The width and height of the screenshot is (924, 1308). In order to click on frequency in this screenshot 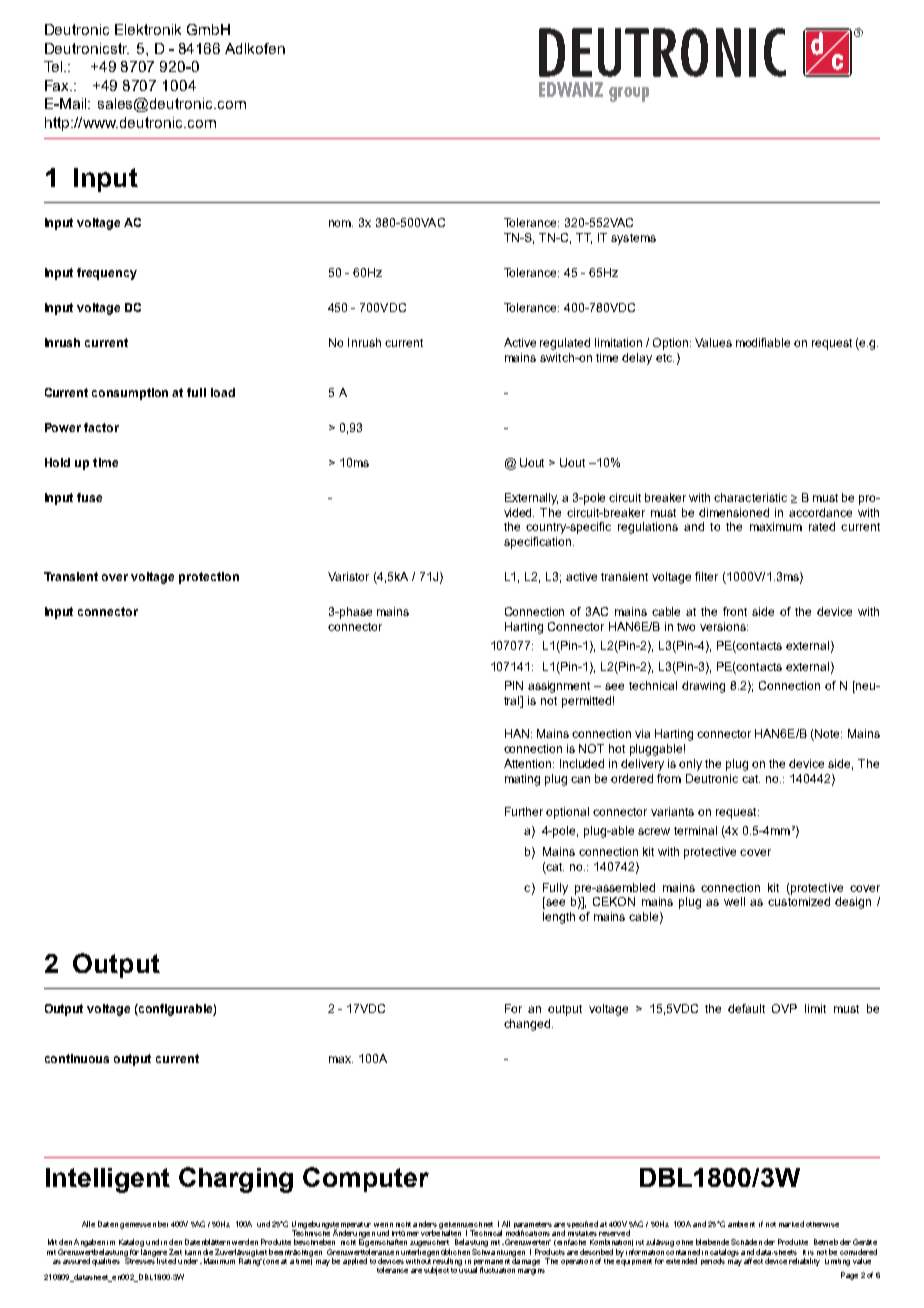, I will do `click(107, 274)`.
